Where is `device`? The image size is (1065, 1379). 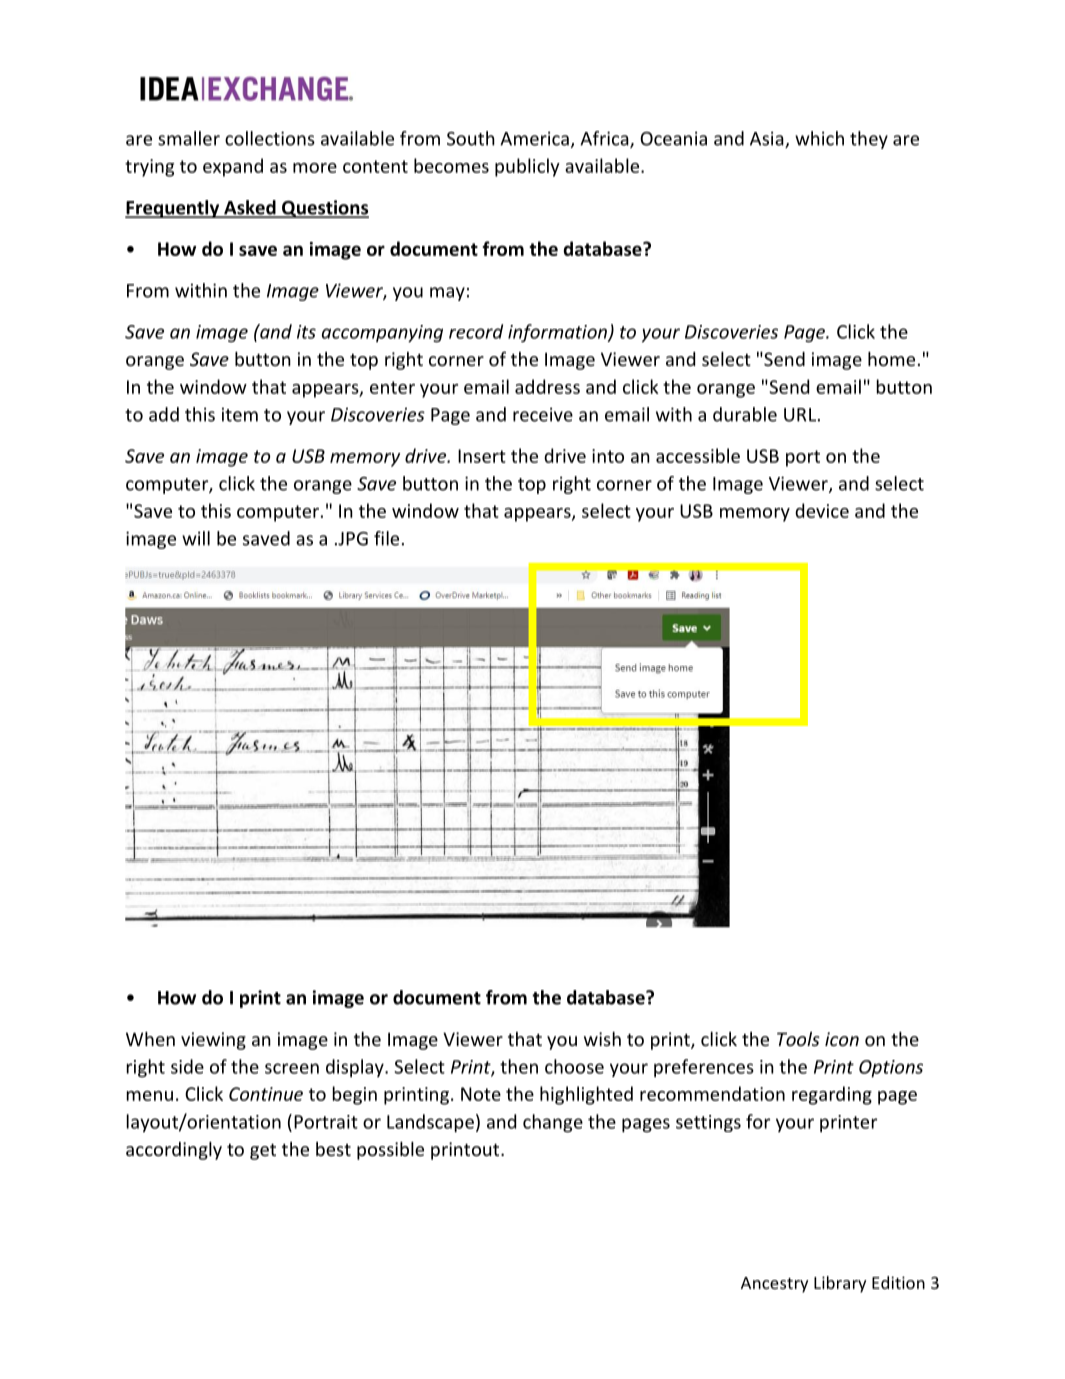 device is located at coordinates (822, 510).
